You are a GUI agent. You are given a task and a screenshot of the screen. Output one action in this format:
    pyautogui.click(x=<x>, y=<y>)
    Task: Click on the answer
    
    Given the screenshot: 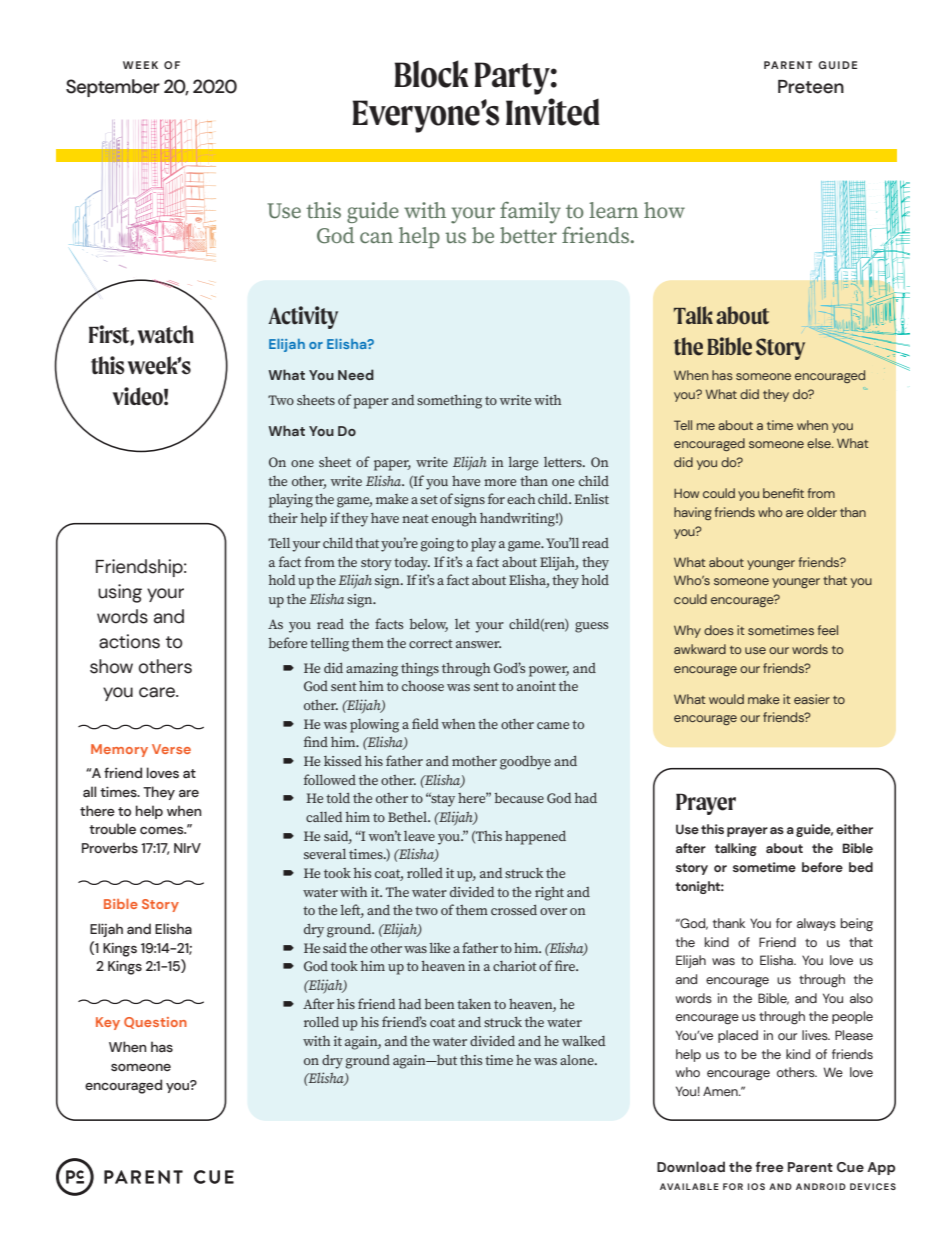 What is the action you would take?
    pyautogui.click(x=478, y=644)
